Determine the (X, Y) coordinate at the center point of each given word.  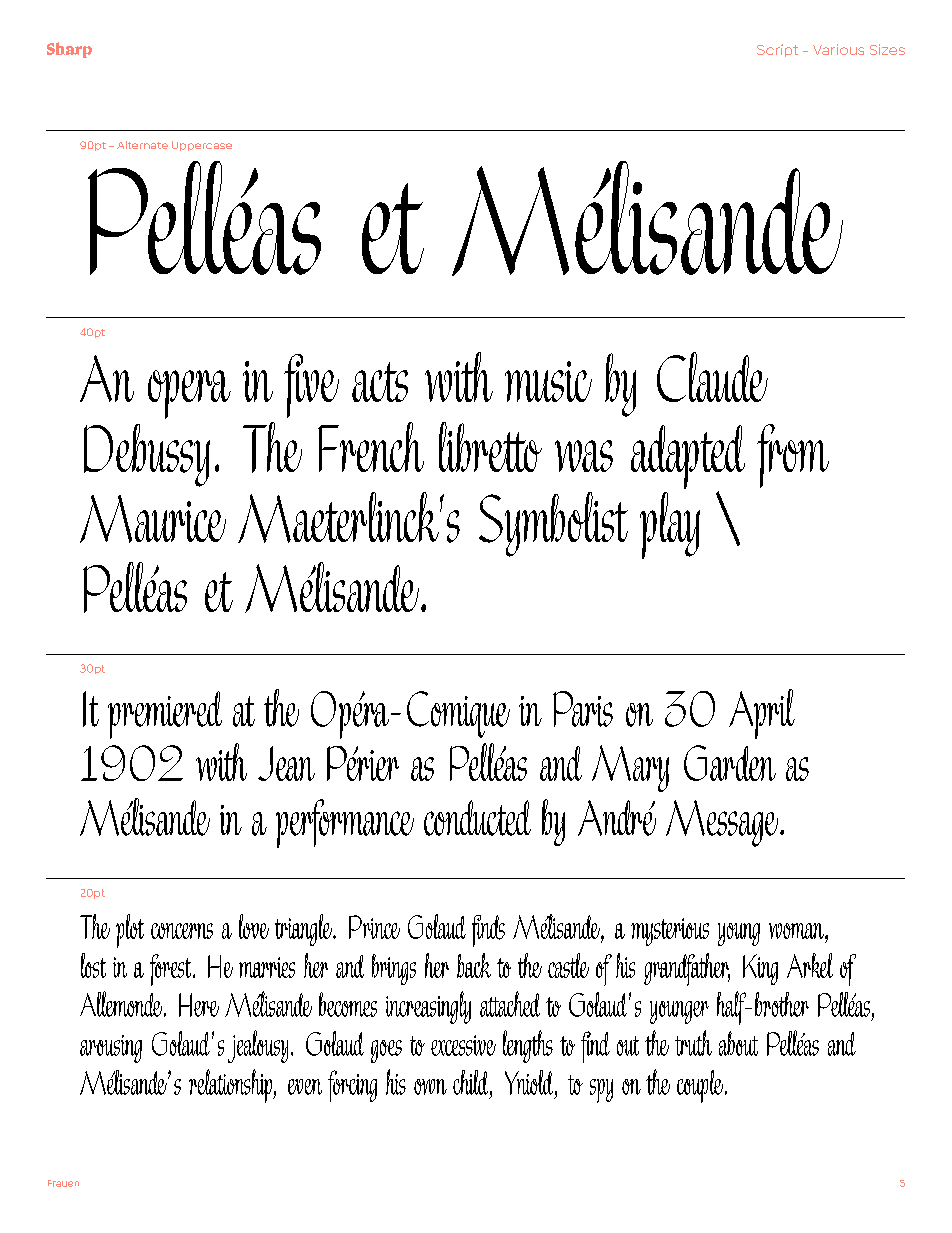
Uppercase (202, 146)
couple (701, 1086)
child (472, 1082)
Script (777, 50)
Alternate (142, 145)
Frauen (63, 1183)
